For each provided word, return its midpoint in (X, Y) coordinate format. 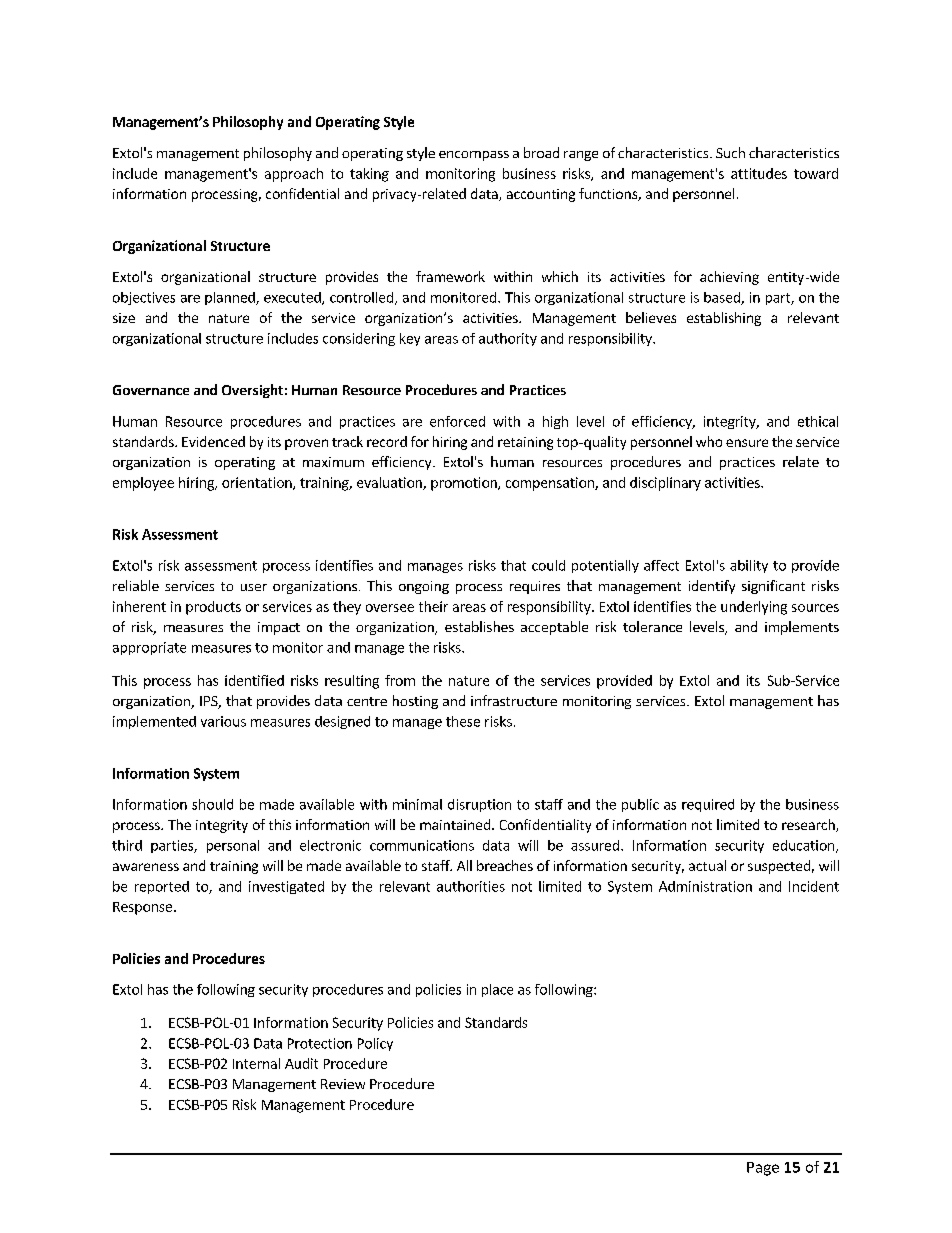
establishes (479, 626)
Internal (256, 1063)
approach (294, 175)
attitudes (759, 173)
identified (254, 680)
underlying (754, 608)
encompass (474, 156)
